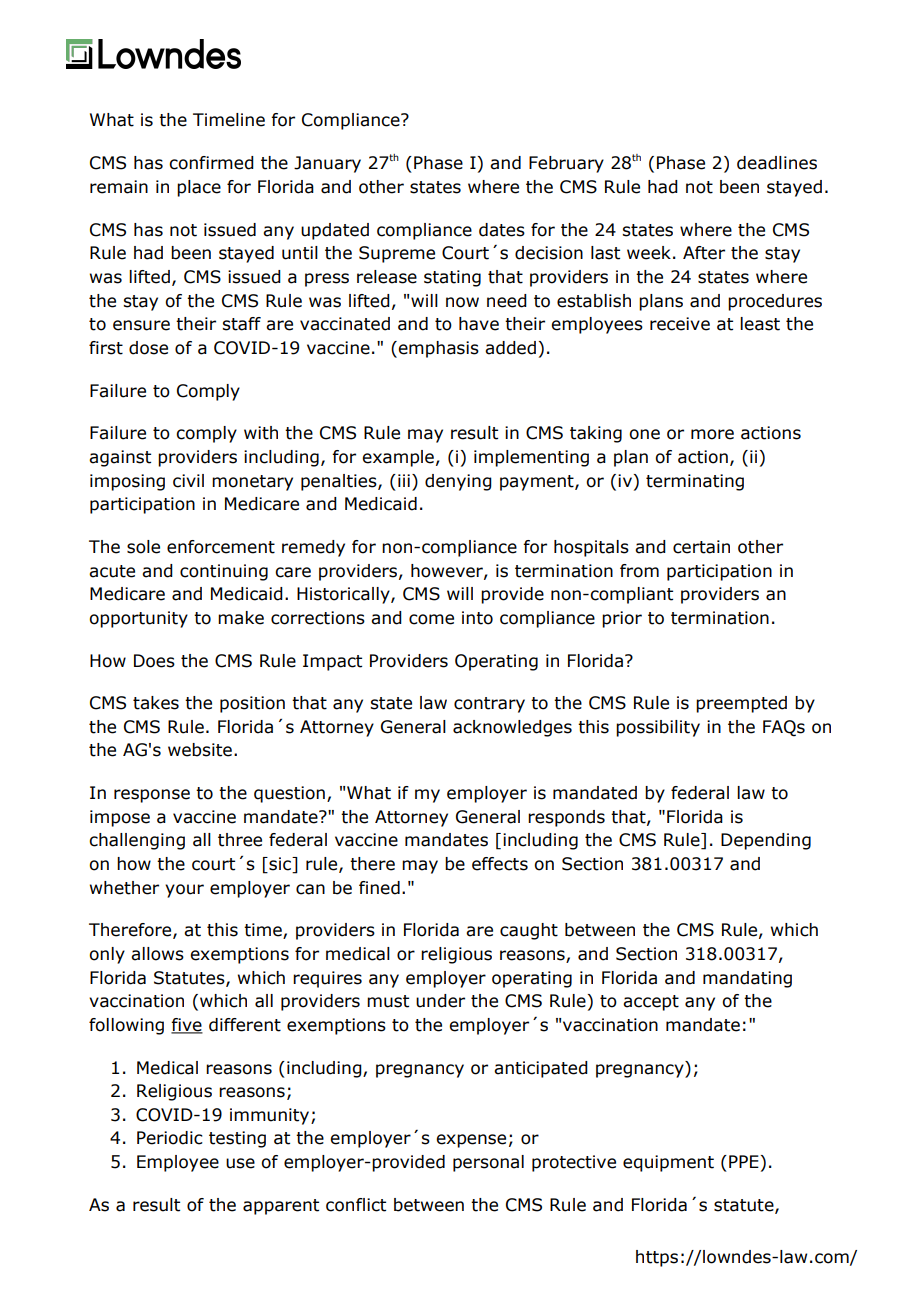 This screenshot has height=1308, width=924. Describe the element at coordinates (668, 1163) in the screenshot. I see `equipment` at that location.
